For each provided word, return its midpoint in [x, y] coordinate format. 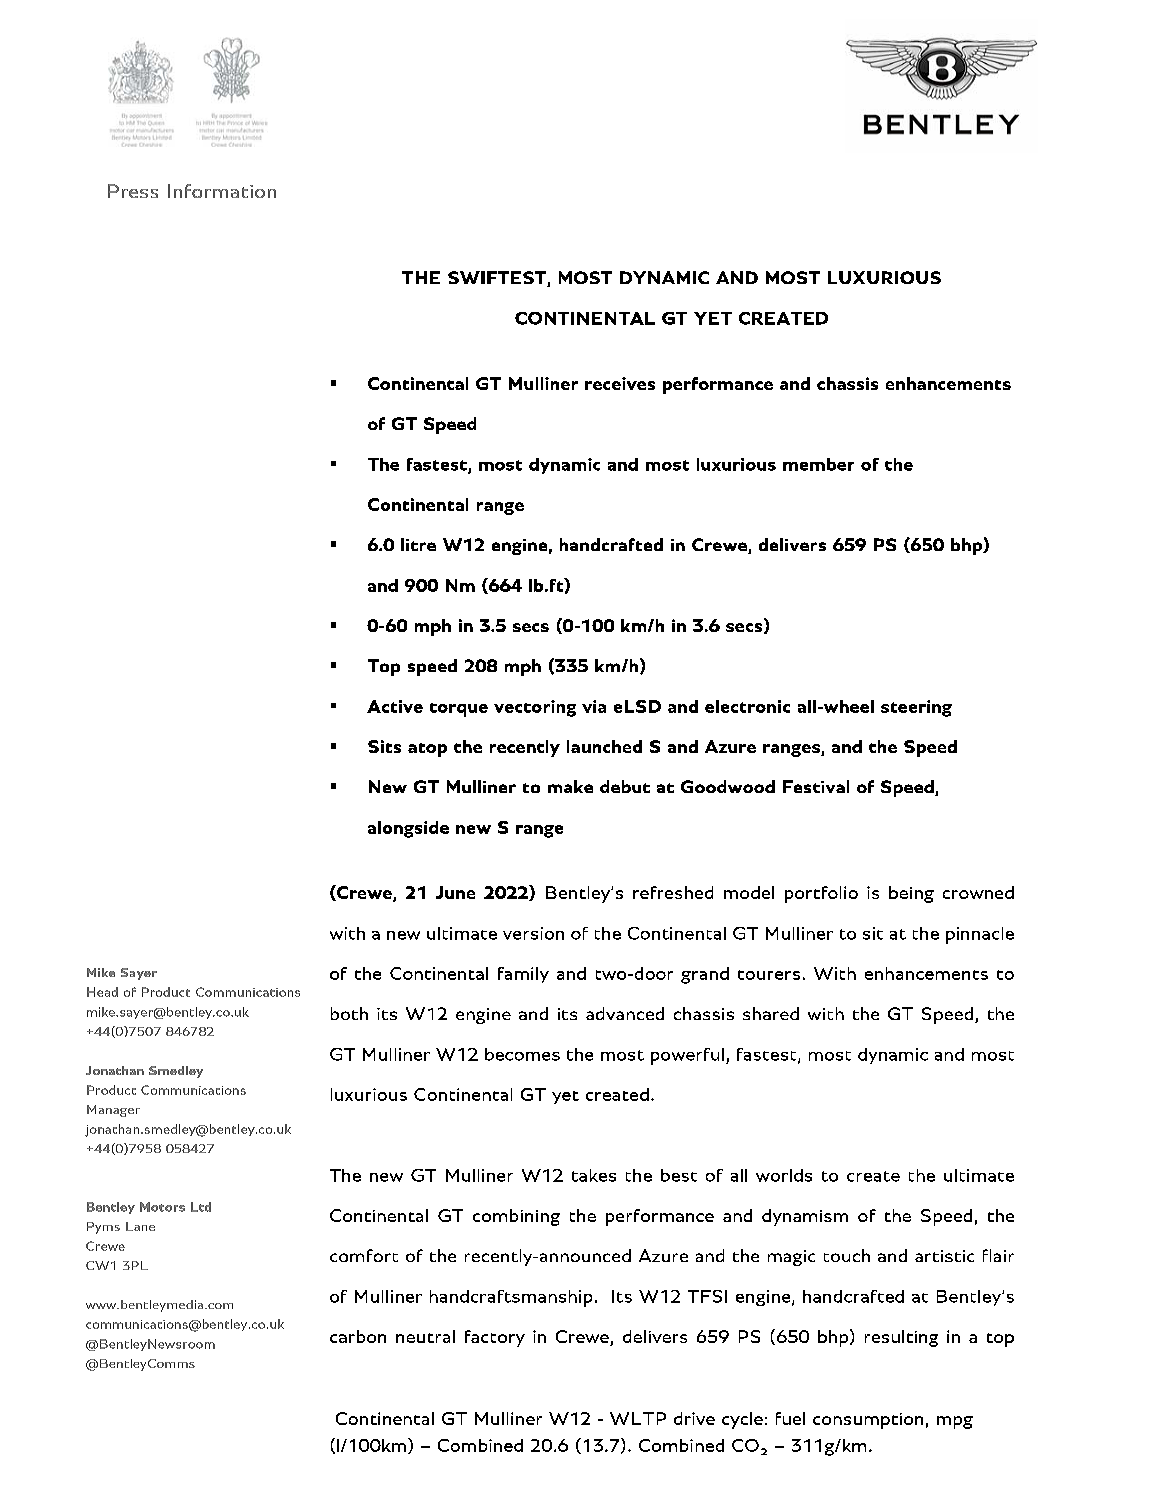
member [818, 464]
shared [771, 1013]
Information [222, 191]
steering [916, 708]
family [523, 975]
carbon [358, 1336]
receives [620, 383]
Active [395, 706]
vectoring [535, 708]
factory [495, 1338]
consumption [868, 1421]
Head [102, 992]
